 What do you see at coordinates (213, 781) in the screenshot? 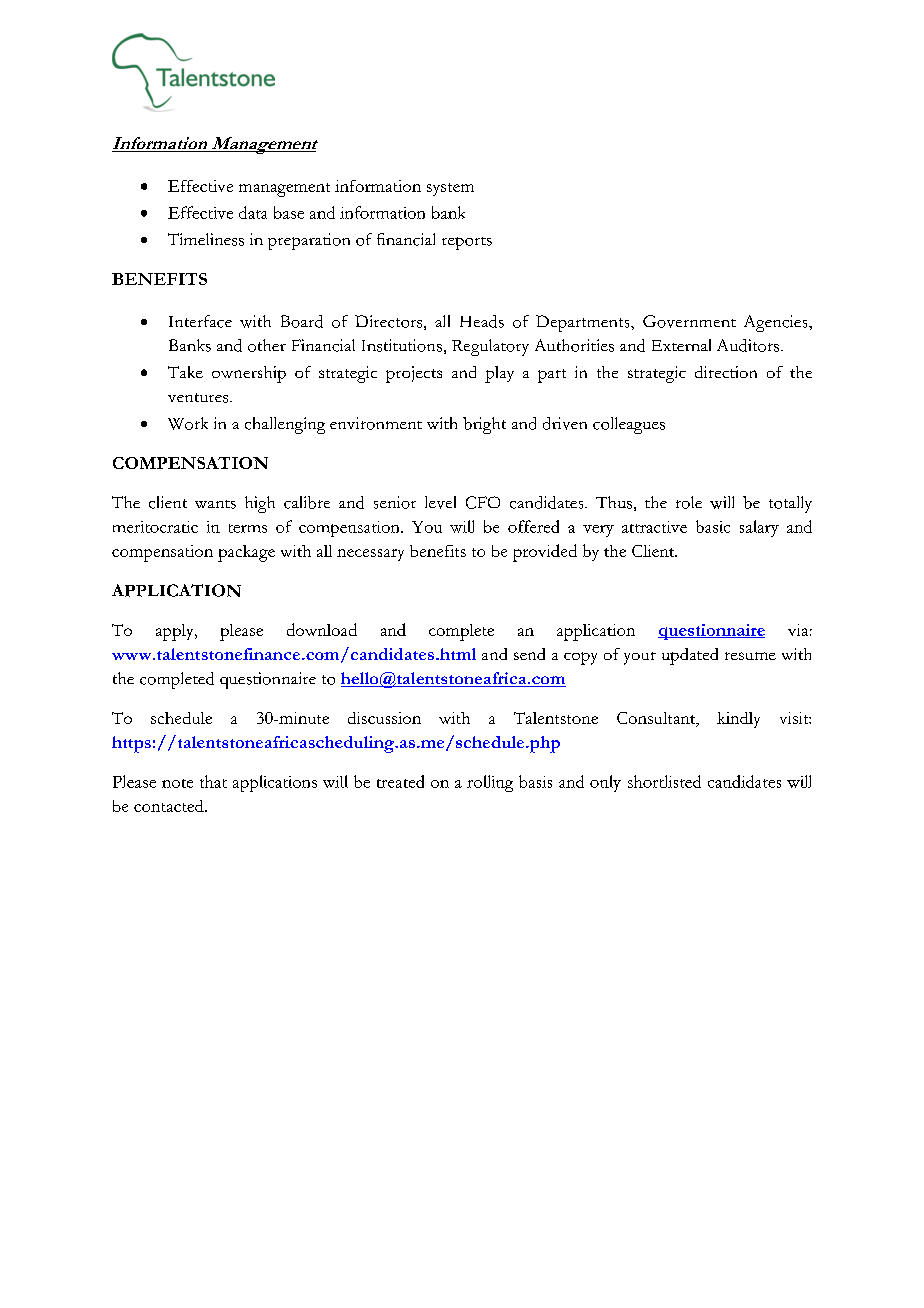
I see `that` at bounding box center [213, 781].
